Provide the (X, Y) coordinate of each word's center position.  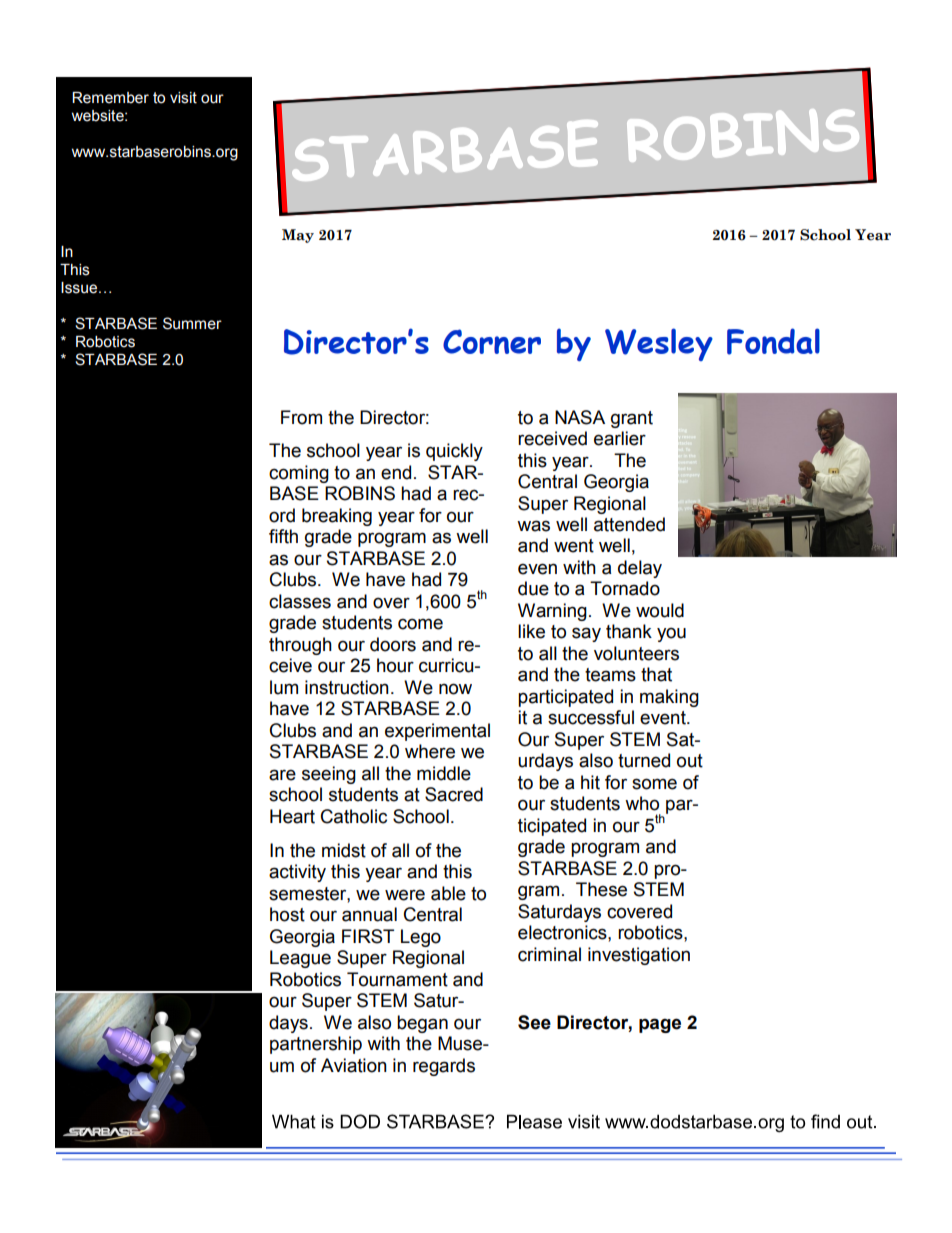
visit (183, 98)
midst (344, 850)
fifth (283, 536)
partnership (316, 1045)
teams (610, 675)
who (642, 803)
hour (395, 665)
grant (632, 419)
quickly (454, 452)
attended (629, 524)
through (300, 646)
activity (297, 873)
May (298, 236)
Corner (492, 341)
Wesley (659, 344)
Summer (192, 323)
